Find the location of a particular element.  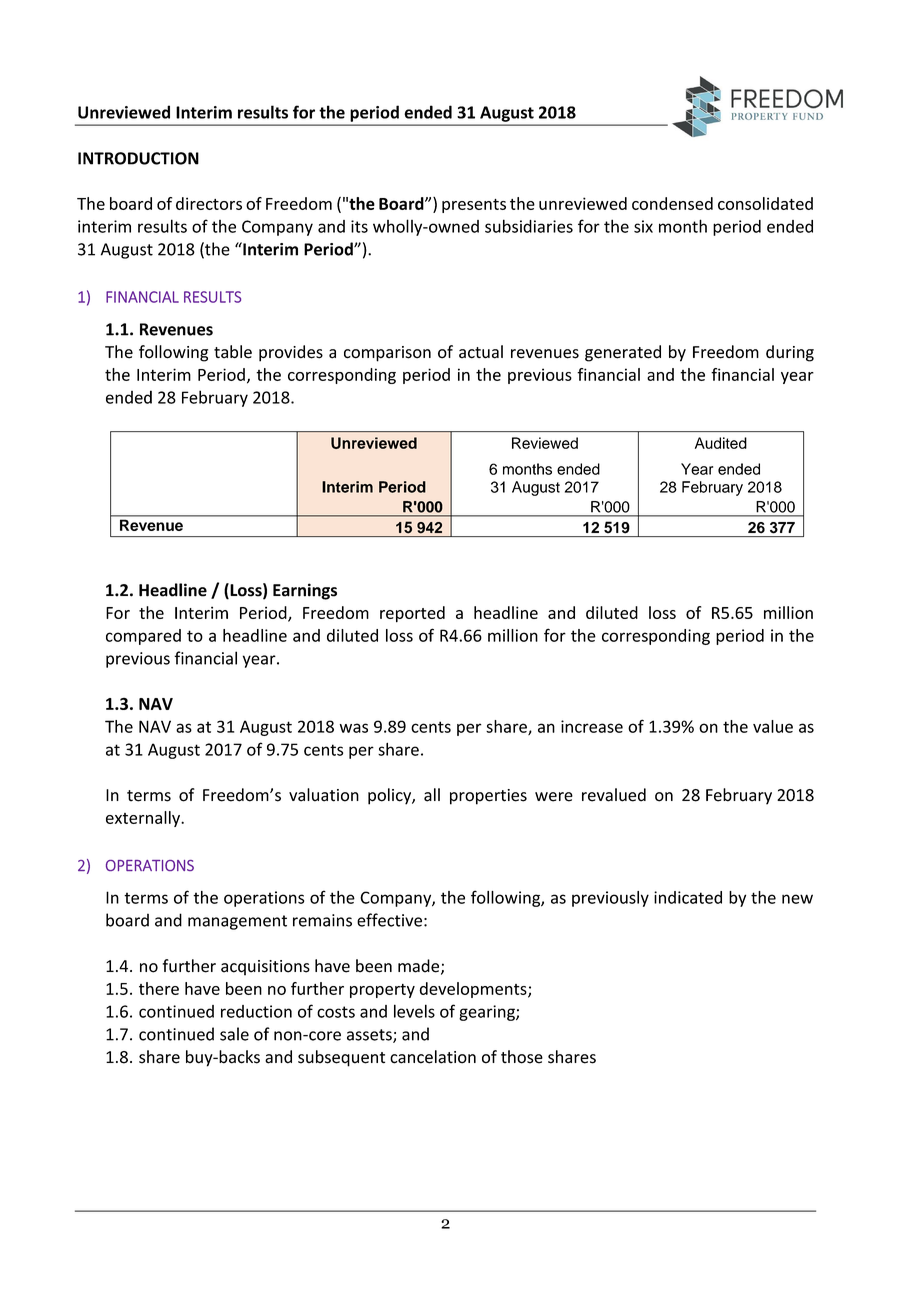

condensed is located at coordinates (672, 203).
